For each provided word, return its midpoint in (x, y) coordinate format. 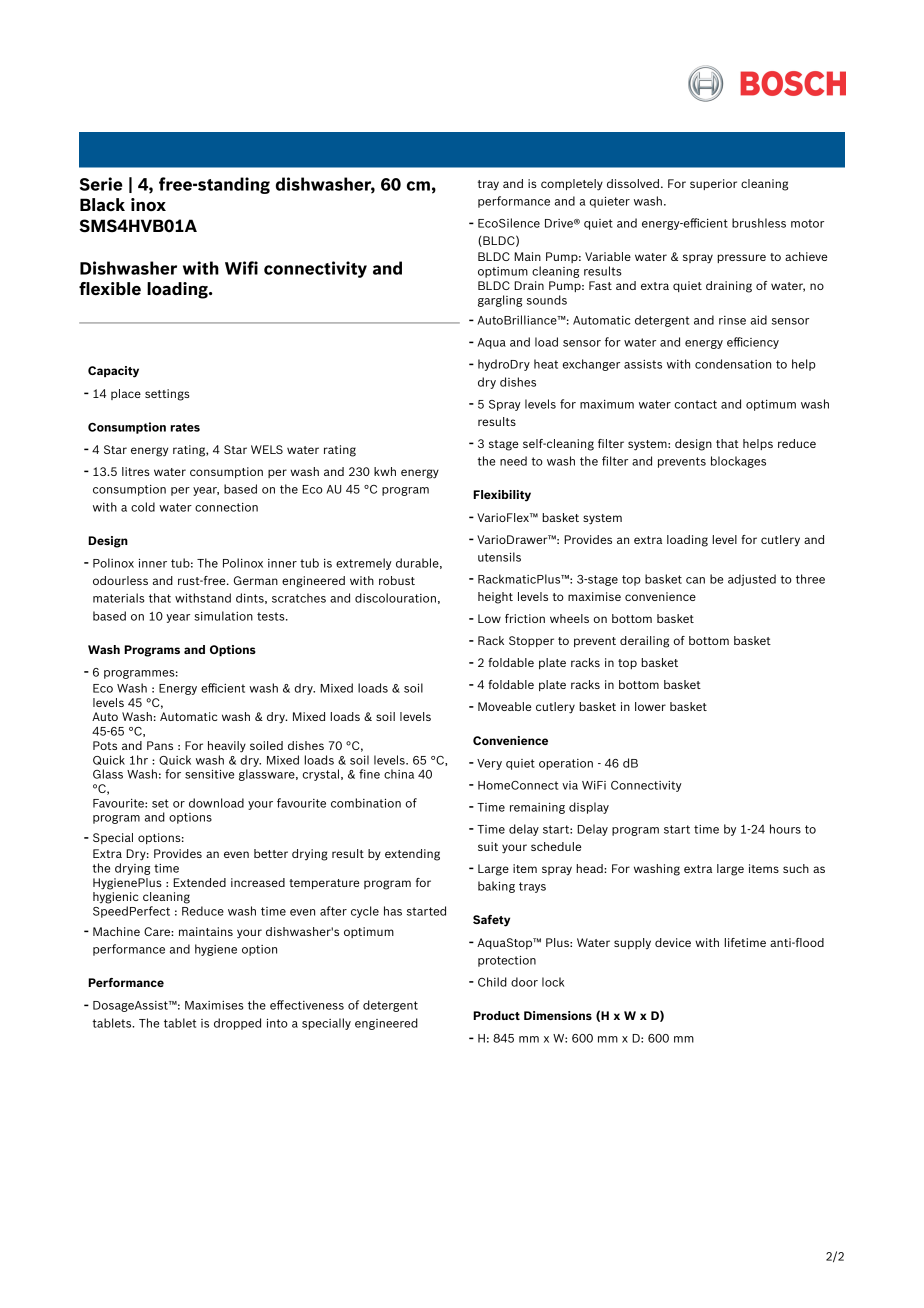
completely (572, 185)
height (495, 598)
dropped (237, 1024)
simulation (223, 616)
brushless (759, 223)
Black (102, 204)
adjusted (752, 580)
